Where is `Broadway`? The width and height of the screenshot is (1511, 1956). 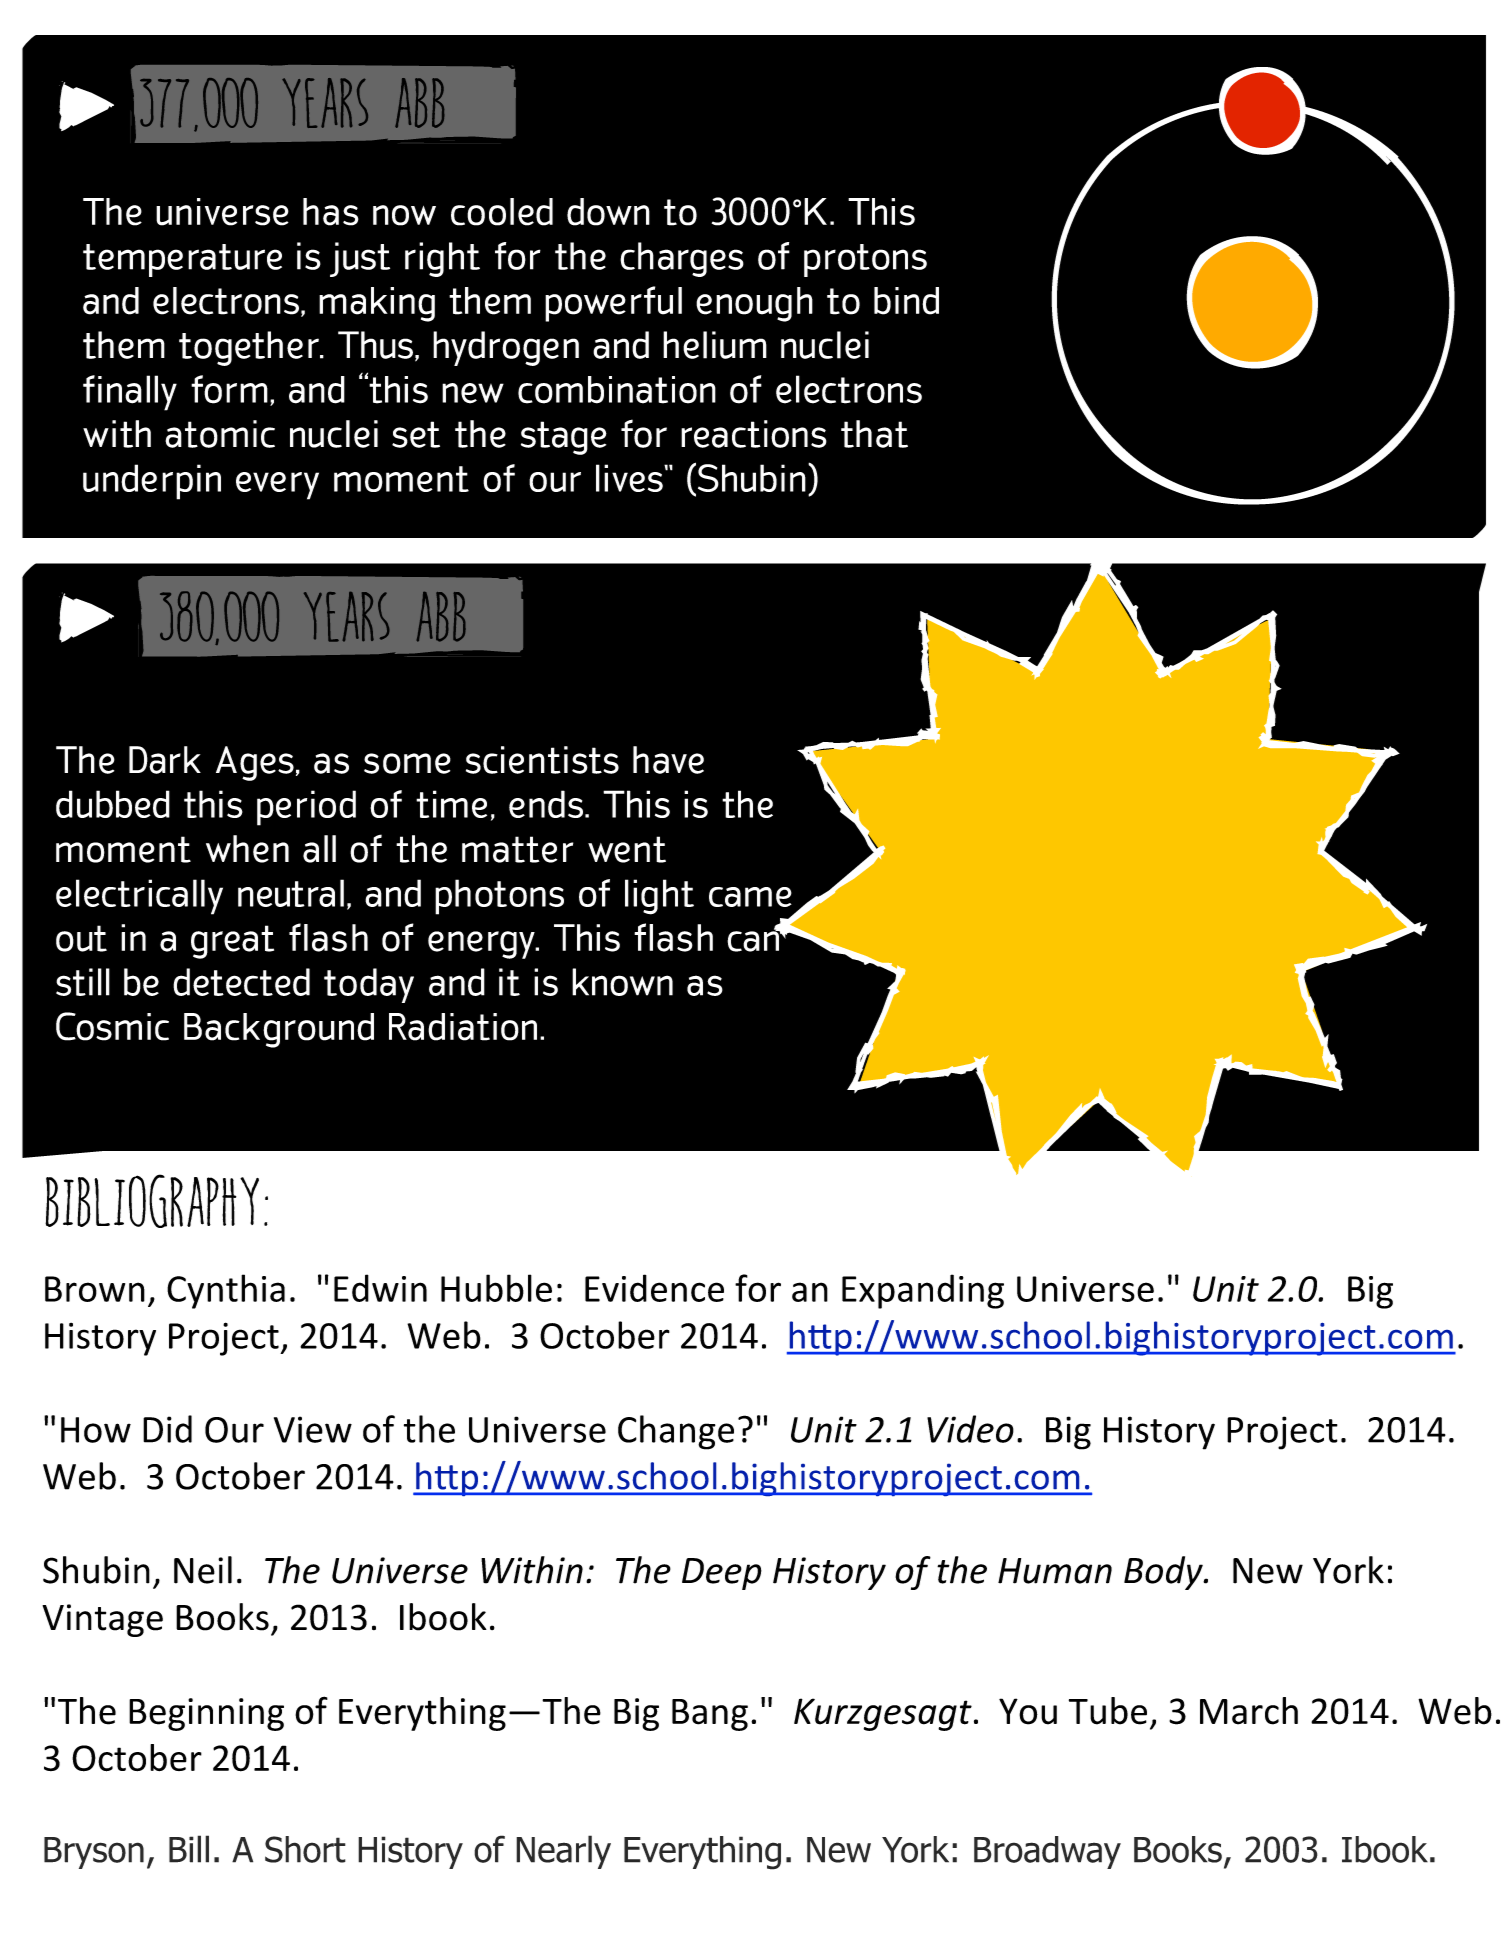 Broadway is located at coordinates (1047, 1852).
